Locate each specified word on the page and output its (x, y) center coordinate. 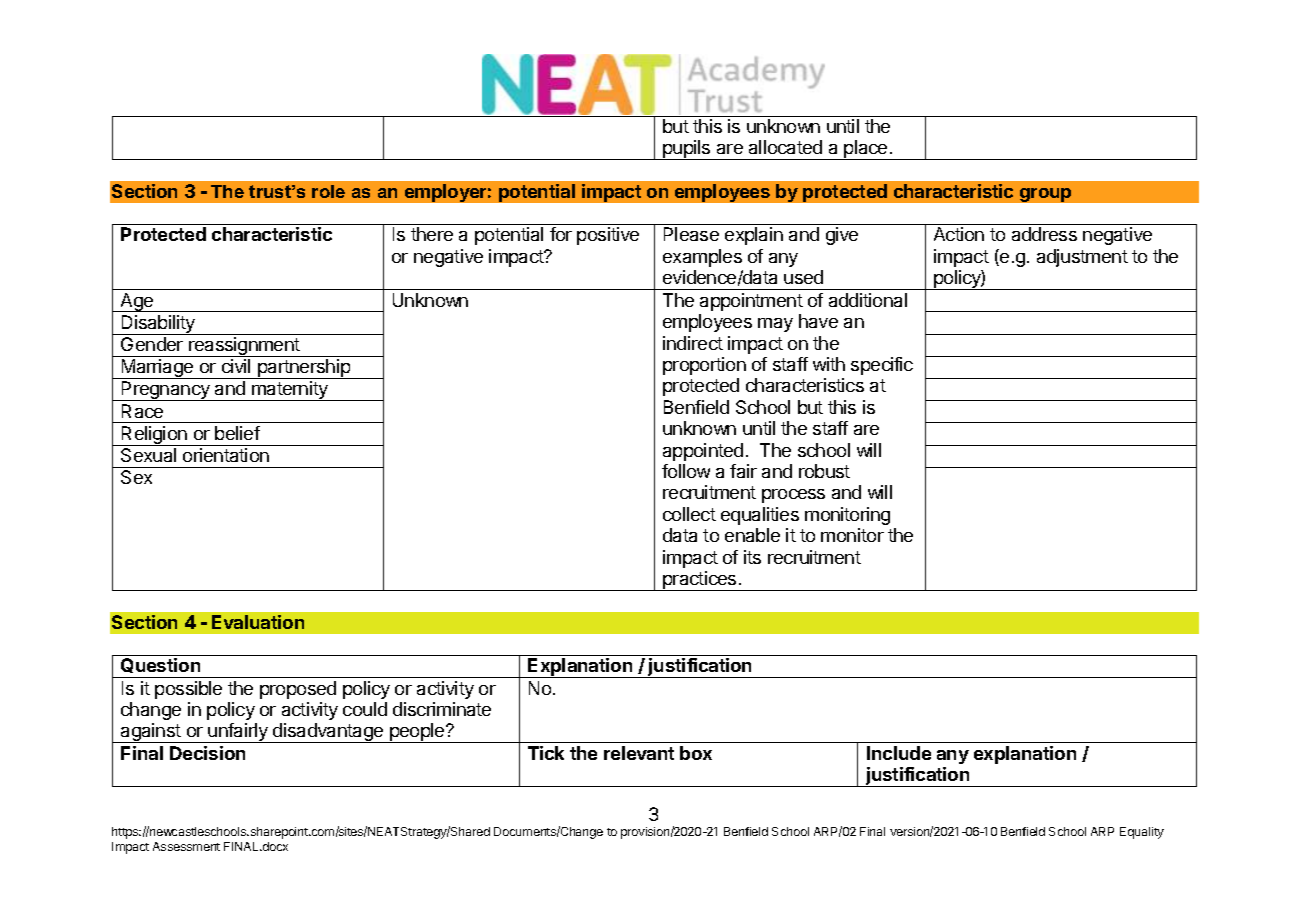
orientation (226, 455)
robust (824, 471)
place (866, 150)
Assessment (186, 846)
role (328, 191)
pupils (687, 150)
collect (689, 514)
